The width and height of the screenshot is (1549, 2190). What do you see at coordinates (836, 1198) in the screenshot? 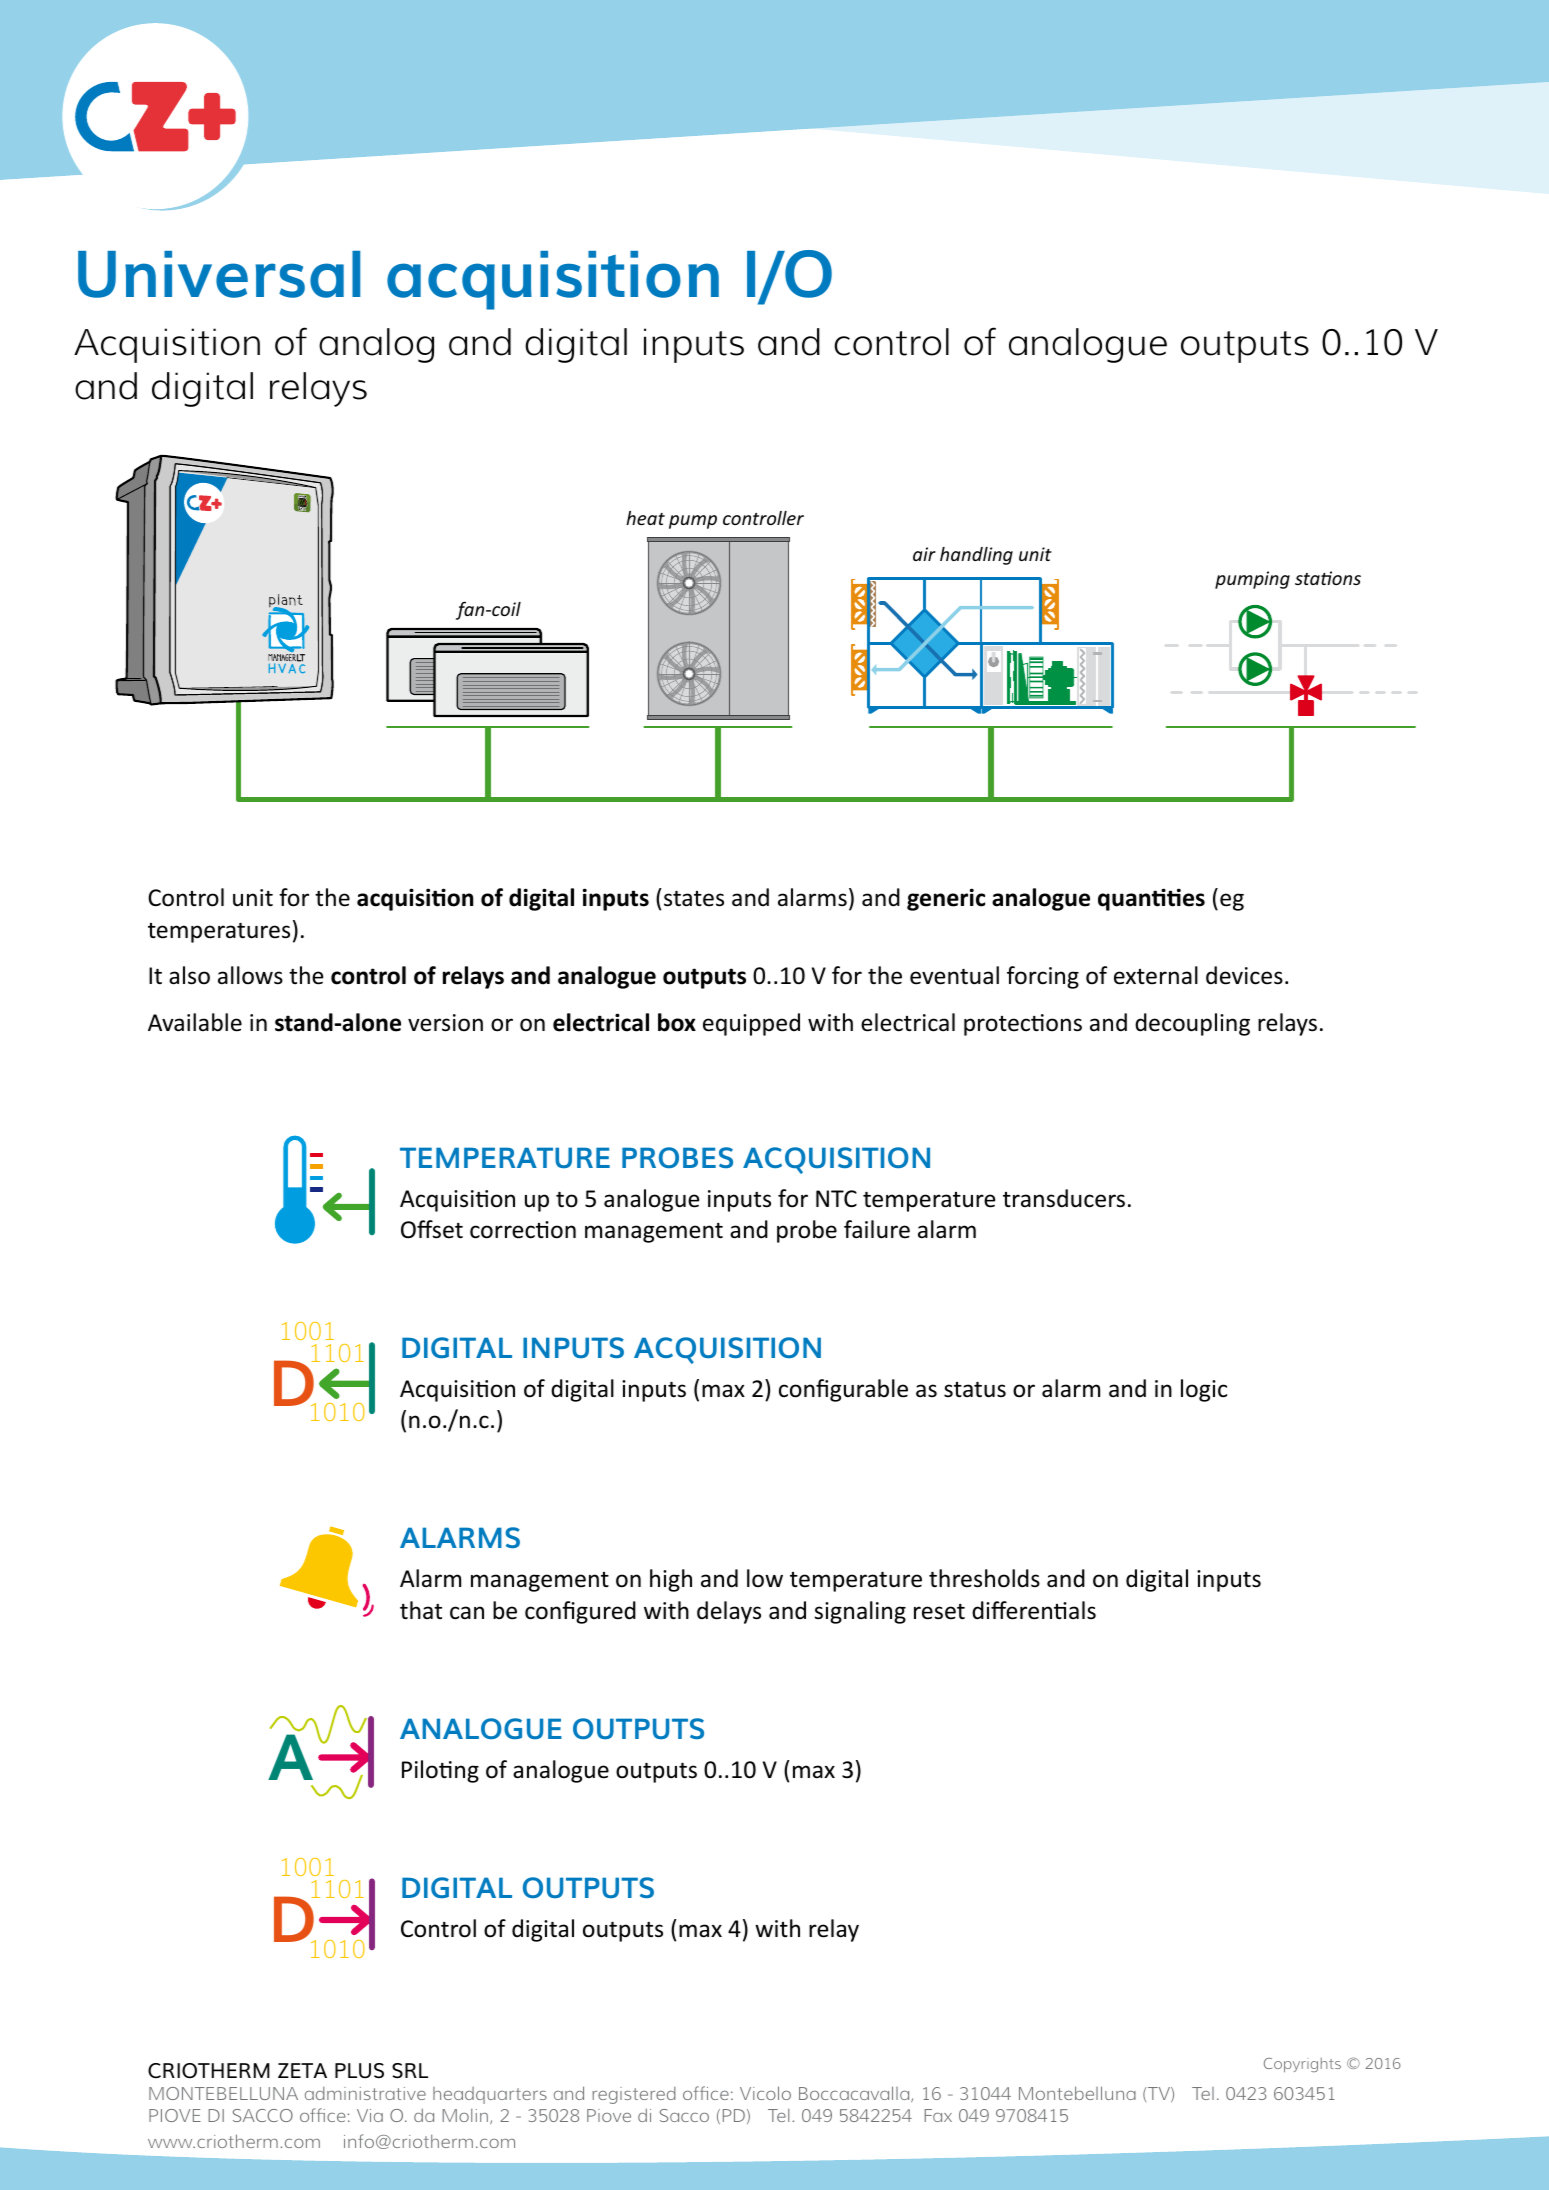
I see `NTC` at bounding box center [836, 1198].
